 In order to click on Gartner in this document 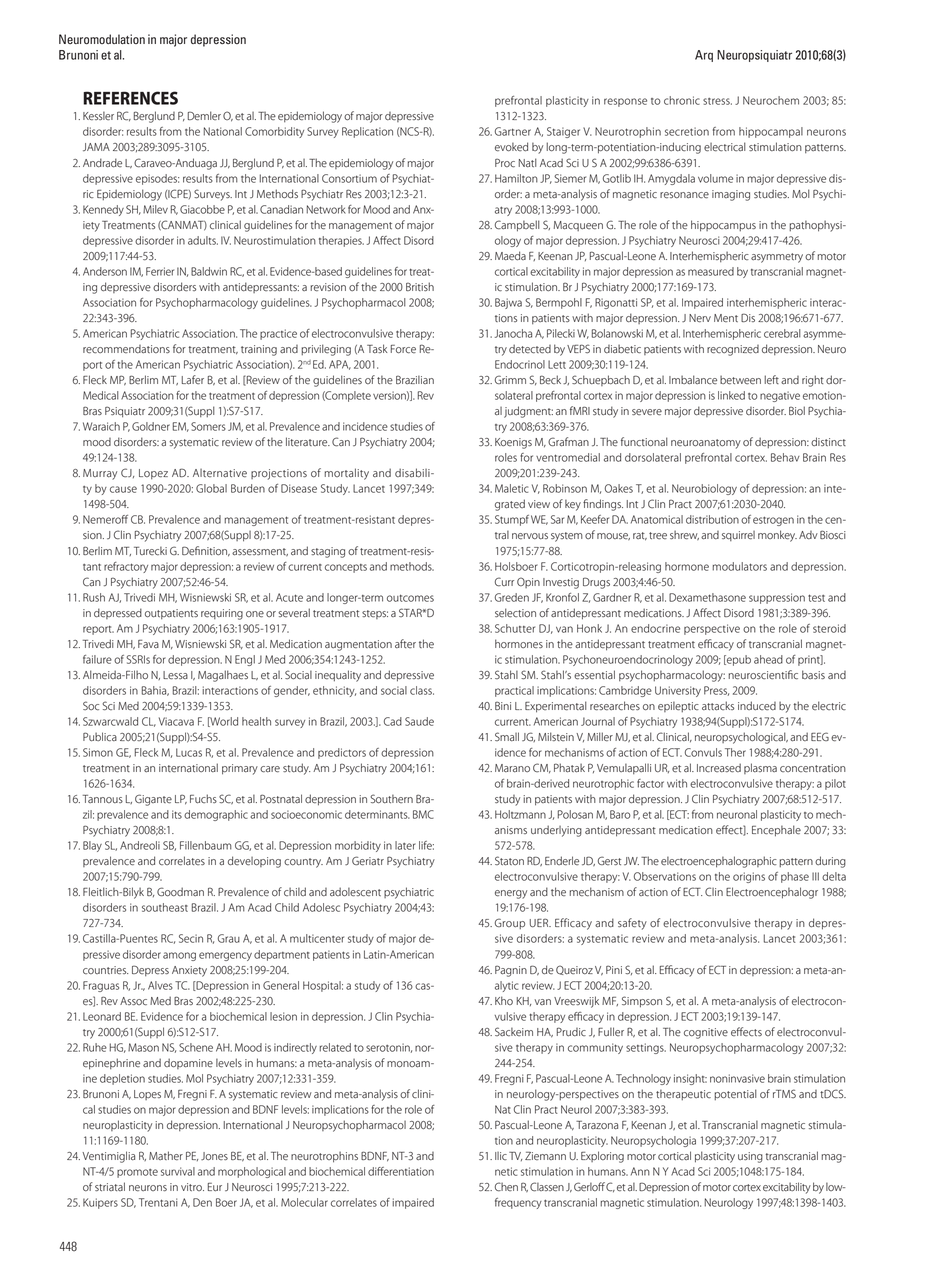, I will do `click(513, 131)`.
